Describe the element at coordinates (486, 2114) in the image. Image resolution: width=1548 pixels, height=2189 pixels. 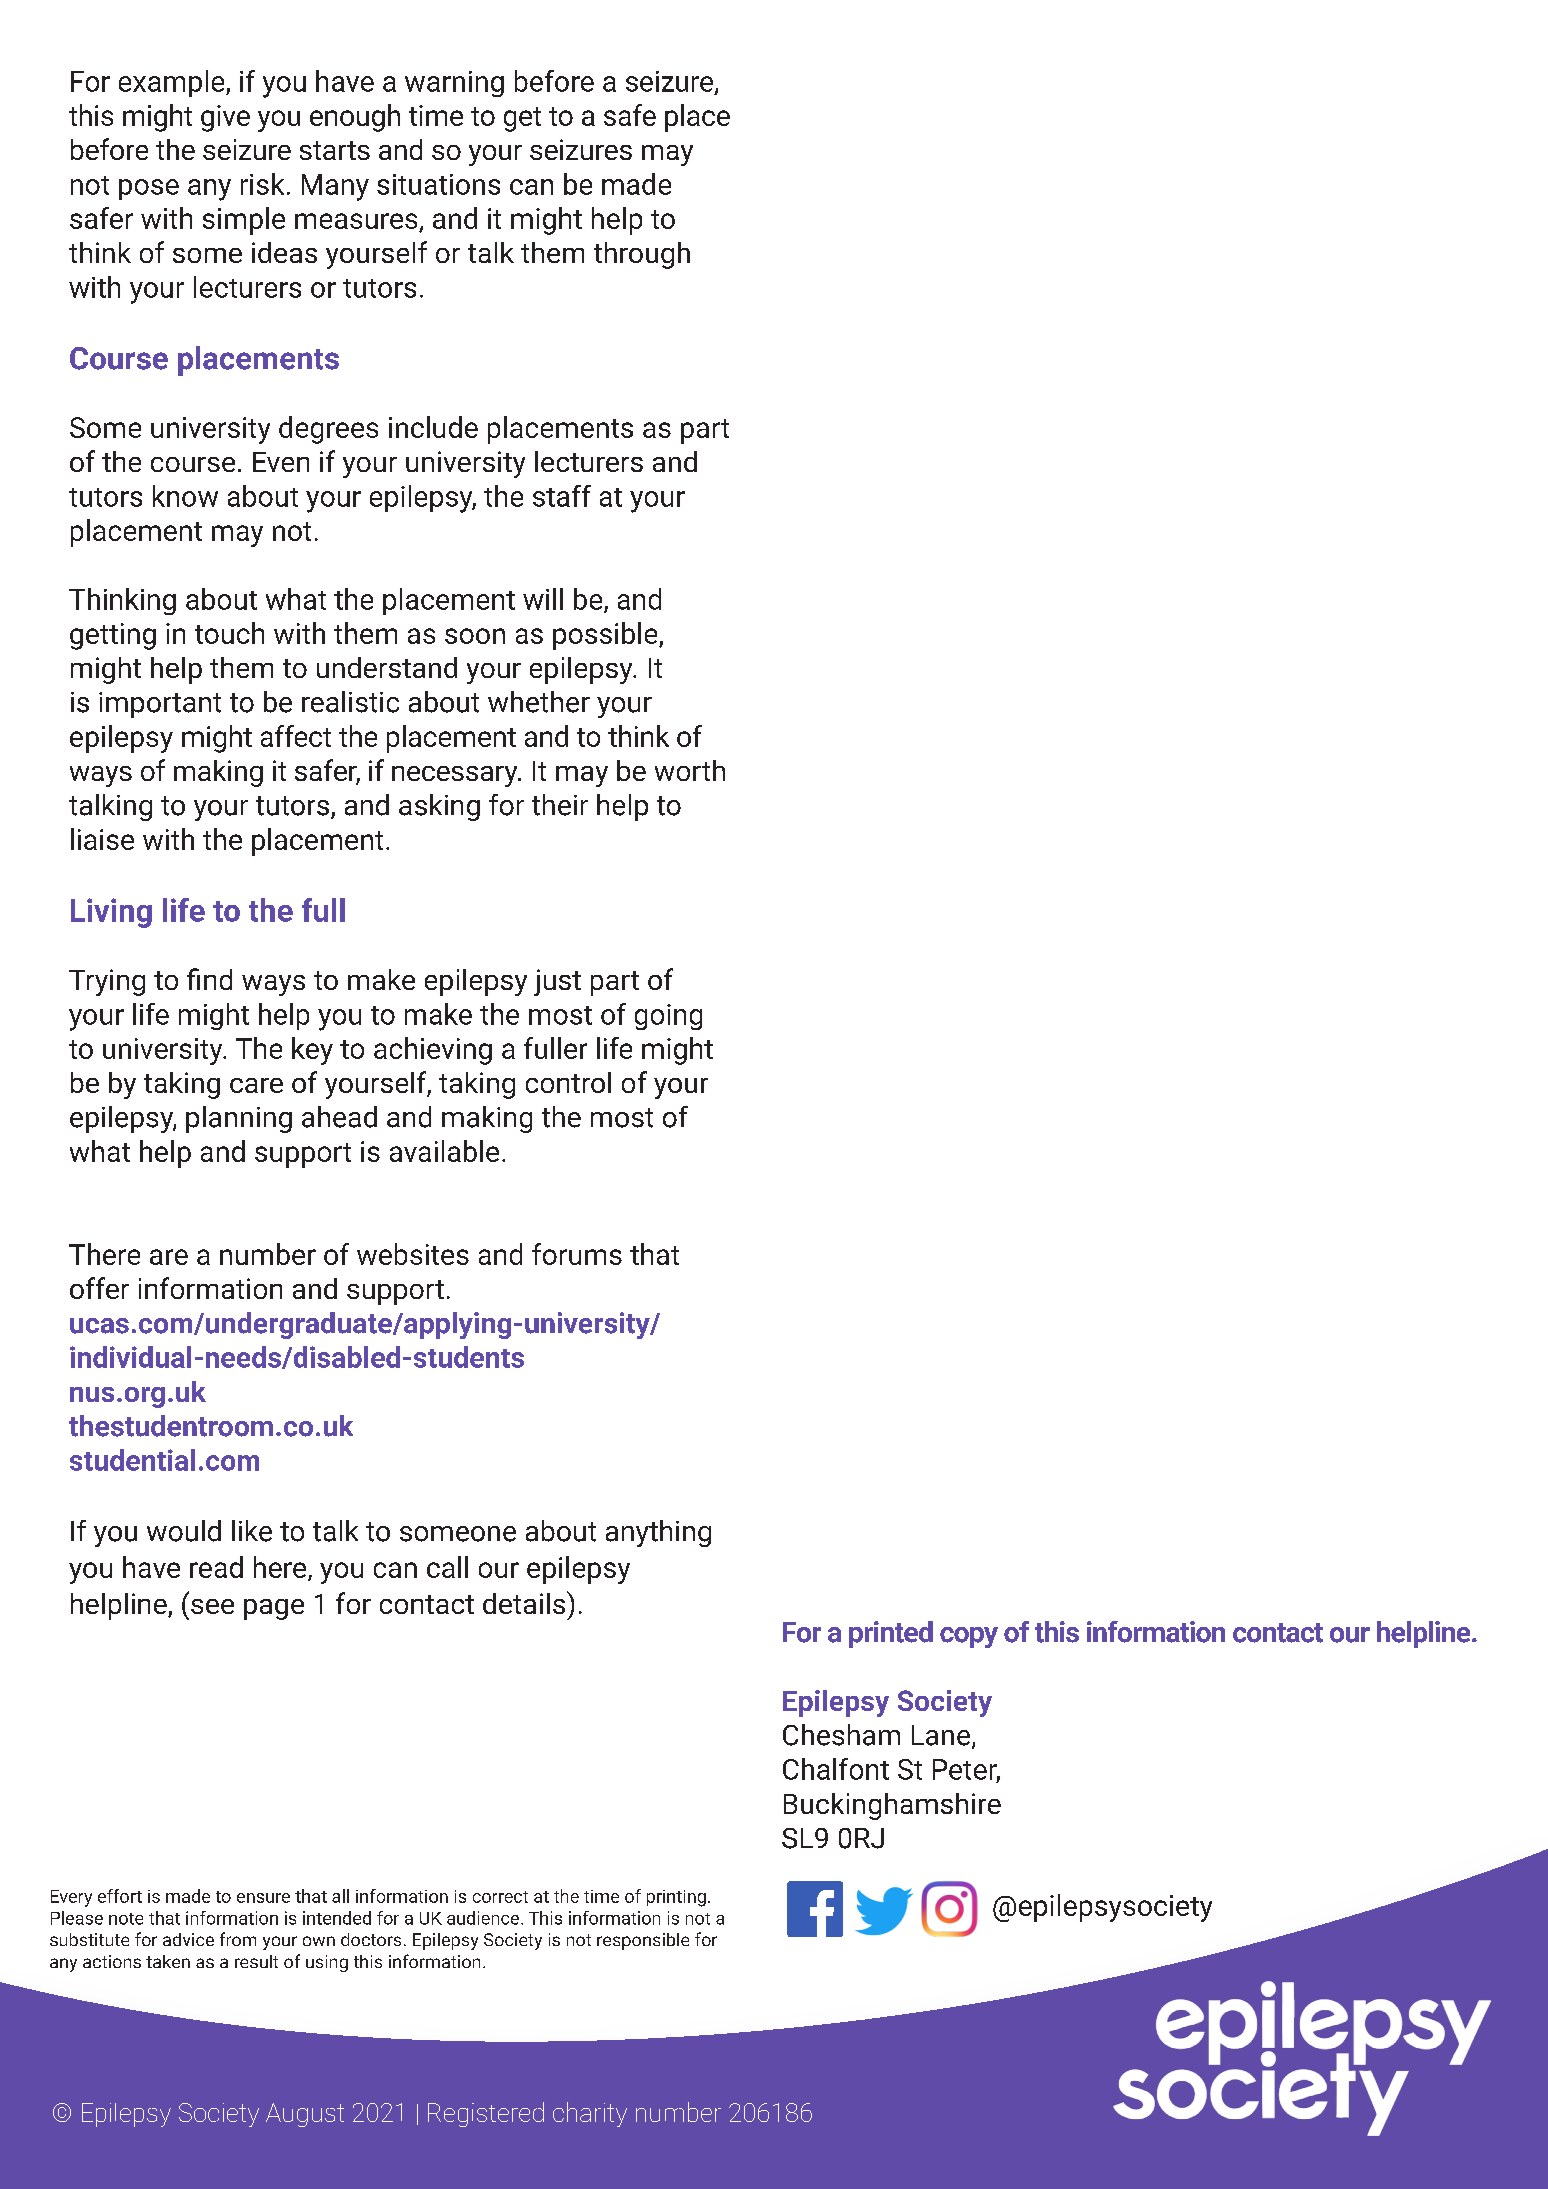
I see `Registered` at that location.
